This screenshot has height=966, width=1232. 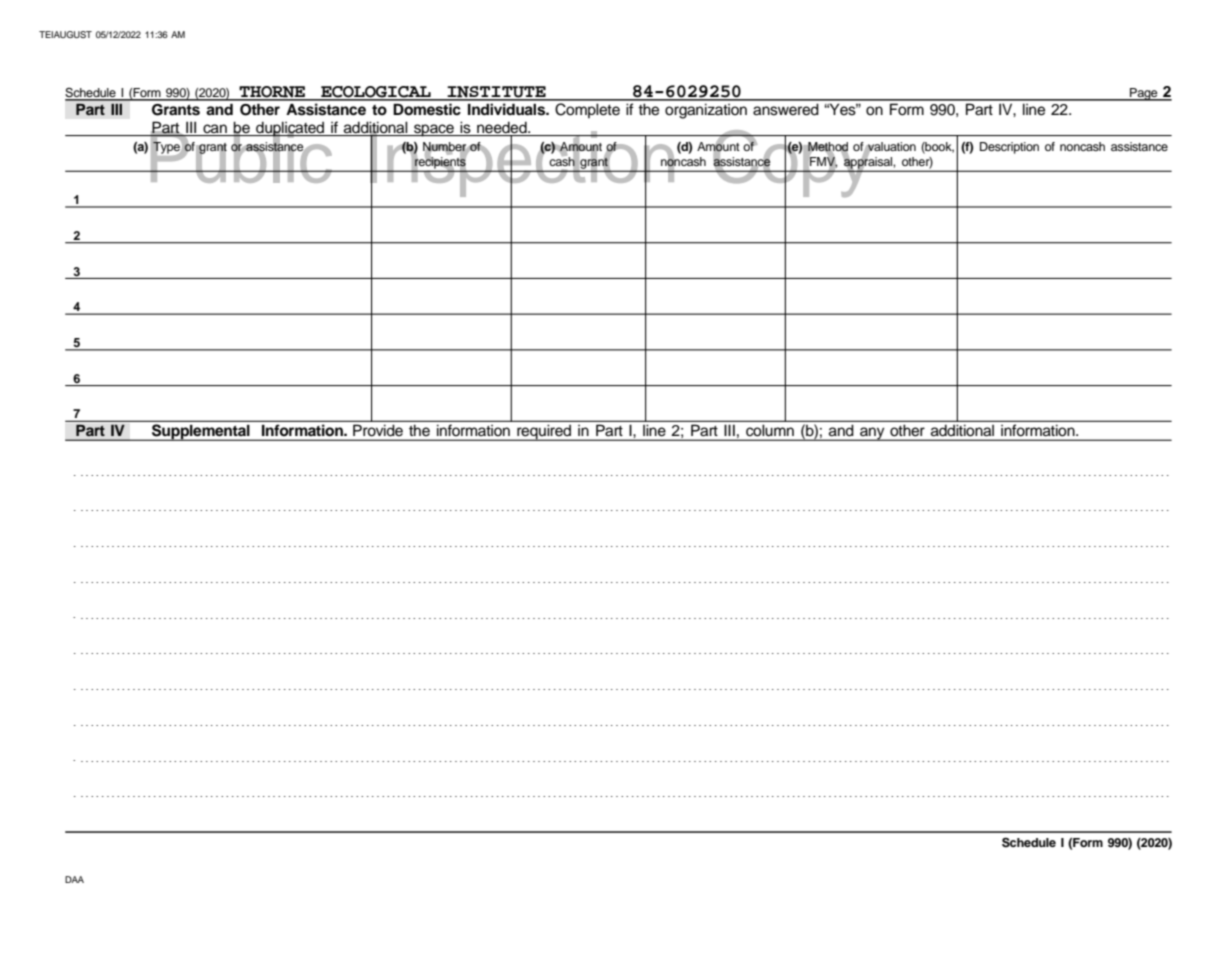 What do you see at coordinates (74, 879) in the screenshot?
I see `DAA` at bounding box center [74, 879].
